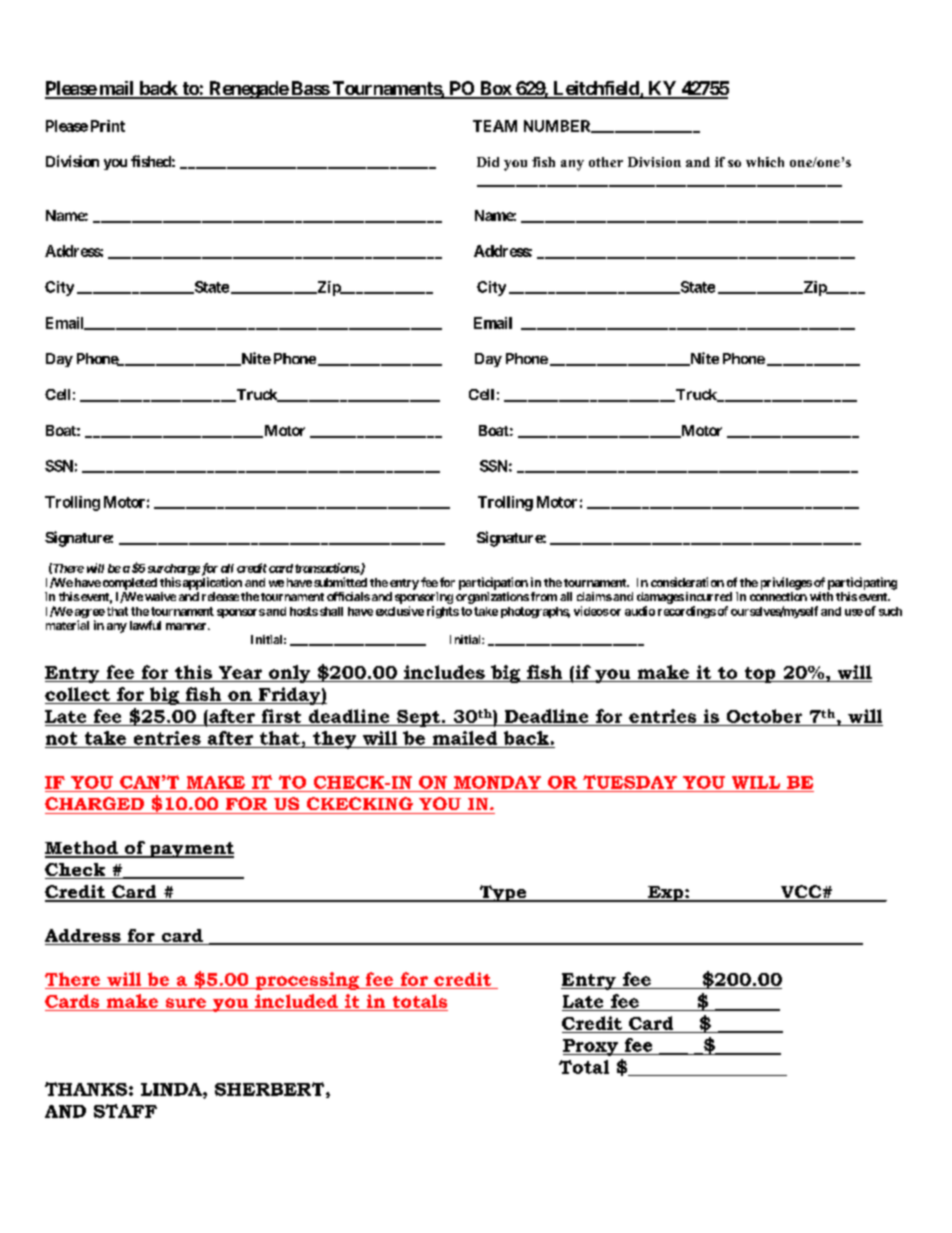 Image resolution: width=952 pixels, height=1233 pixels. I want to click on waive, so click(160, 596).
